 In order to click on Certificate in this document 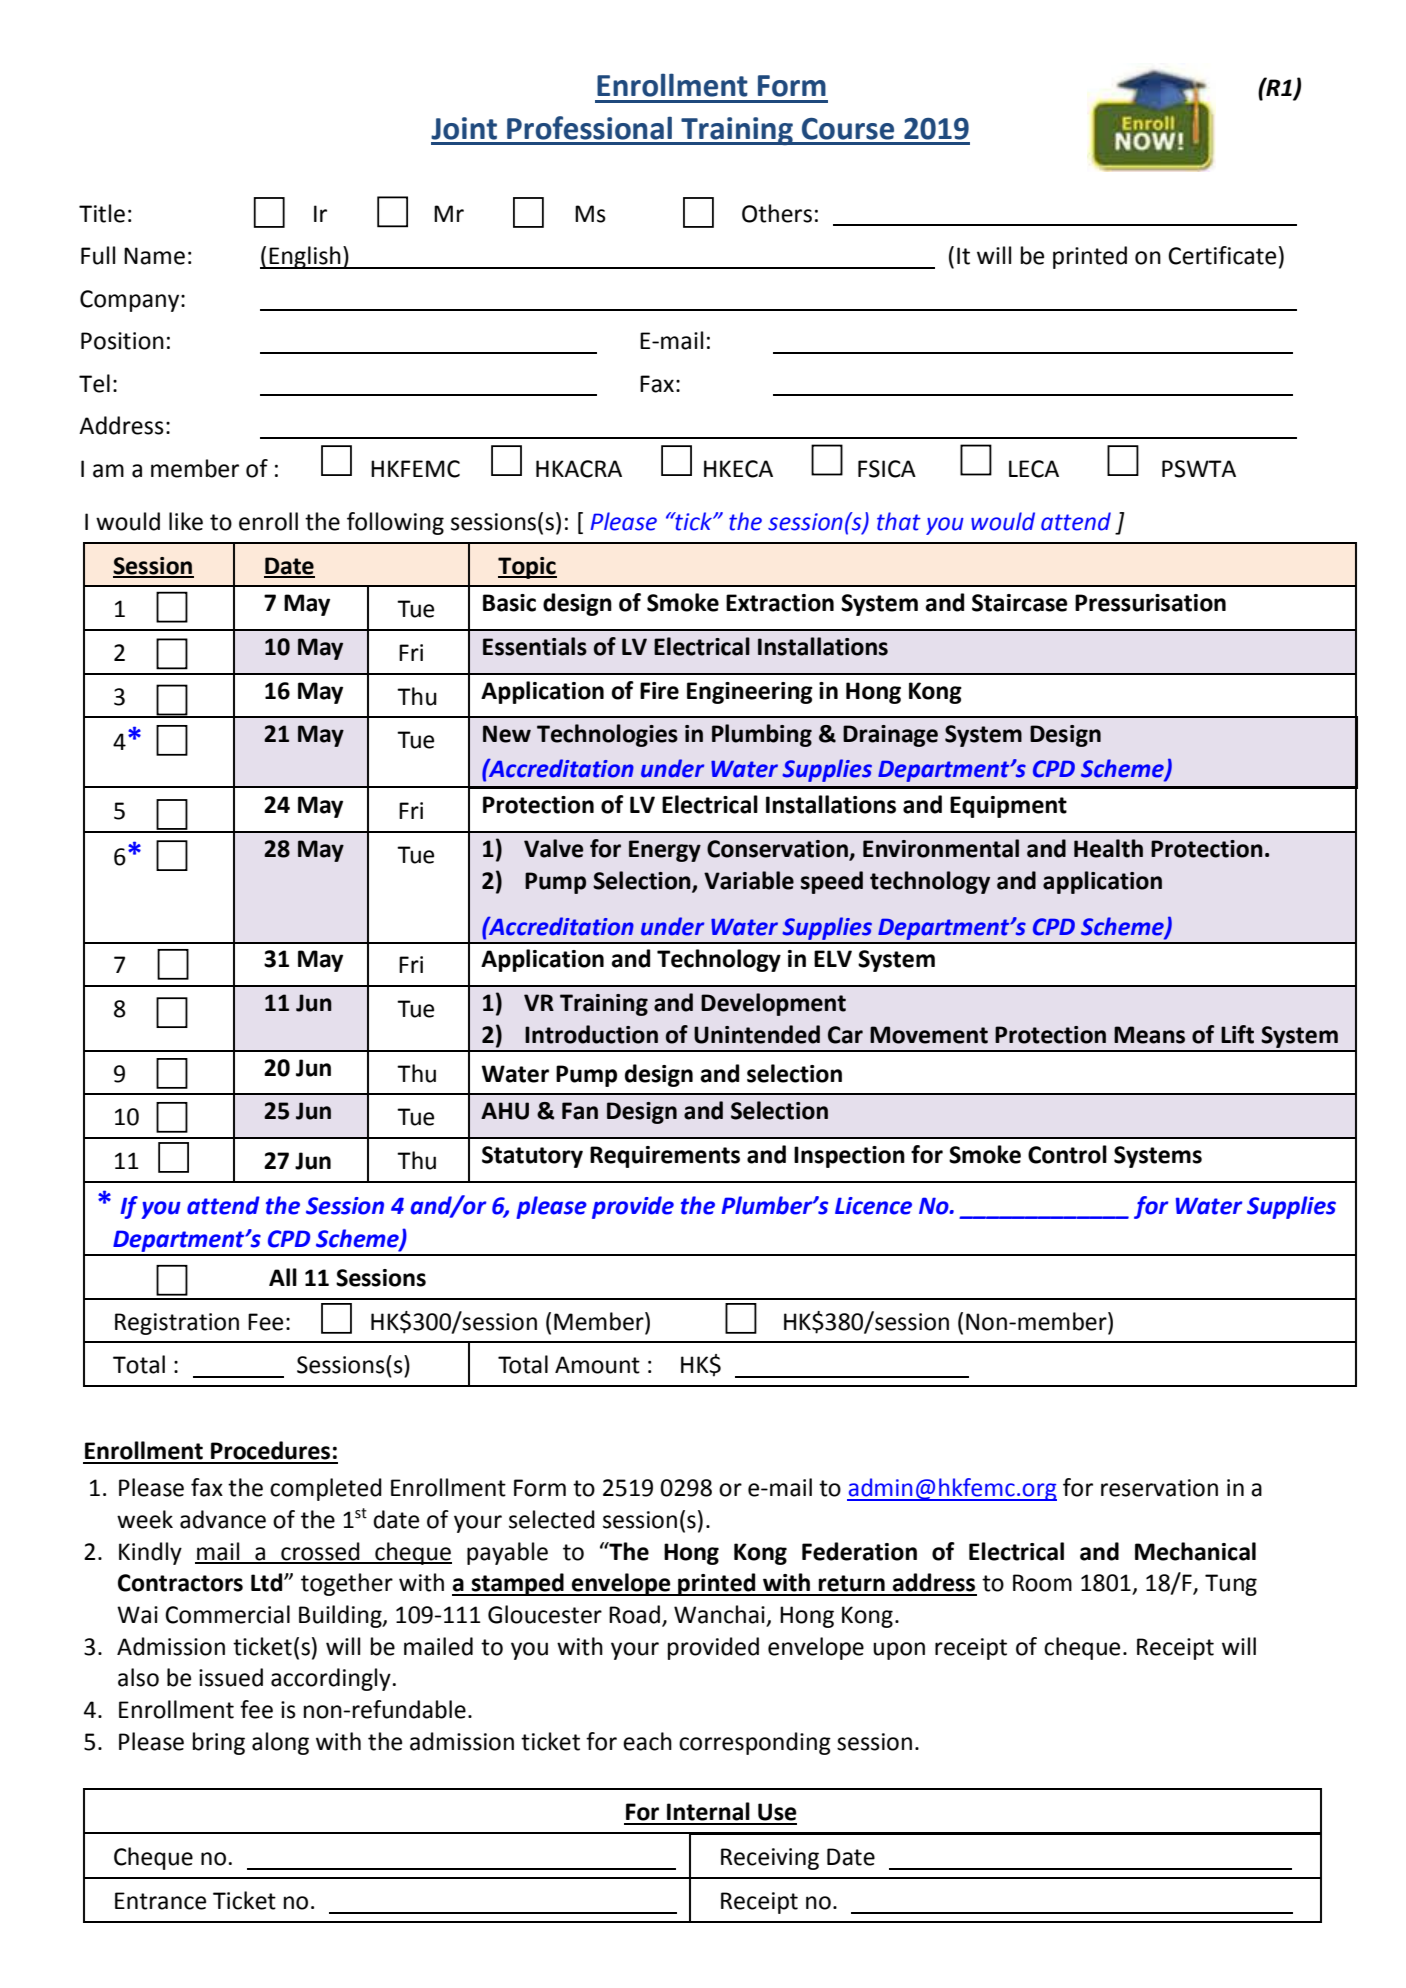, I will do `click(1222, 255)`.
